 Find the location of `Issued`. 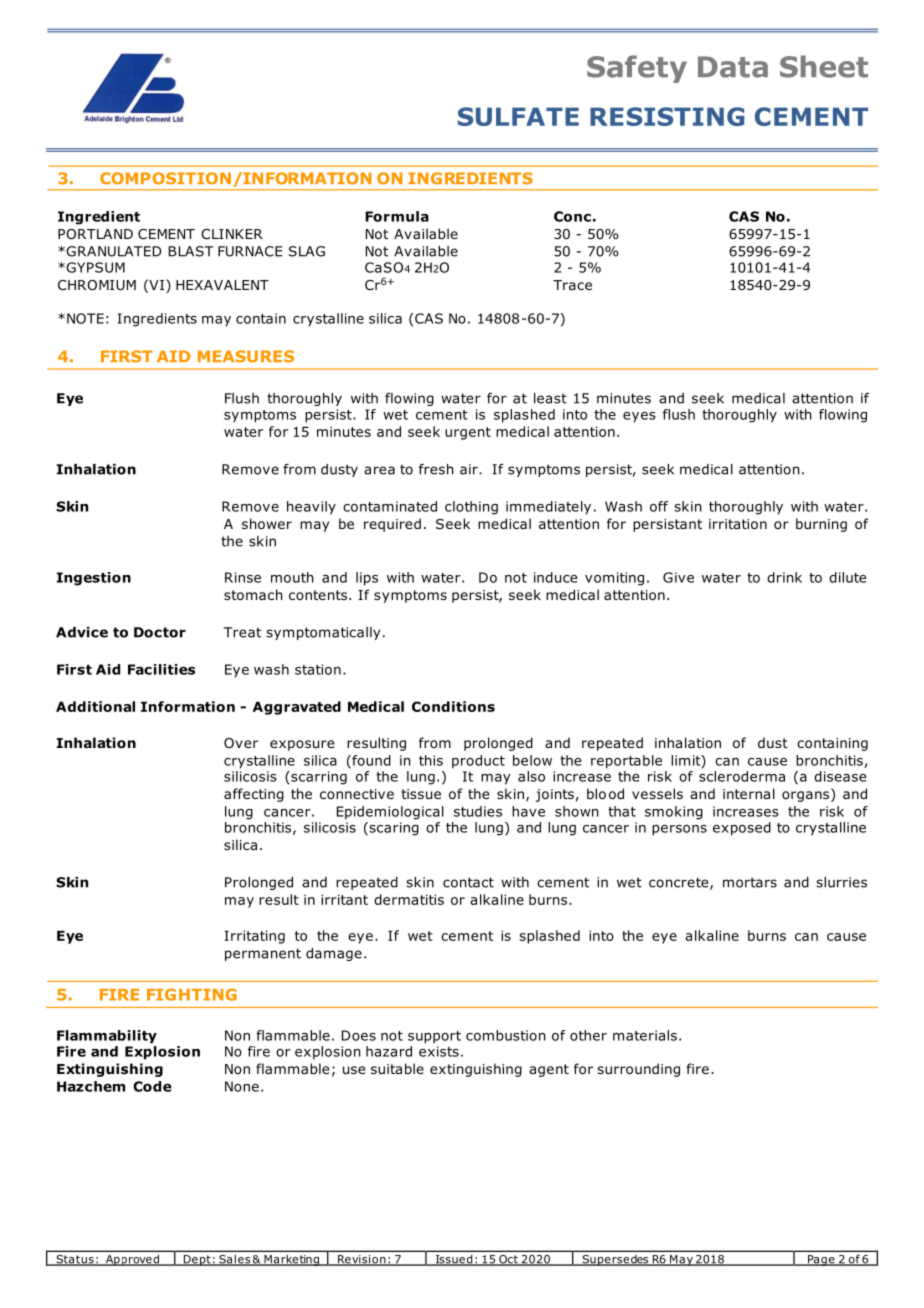

Issued is located at coordinates (454, 1260).
